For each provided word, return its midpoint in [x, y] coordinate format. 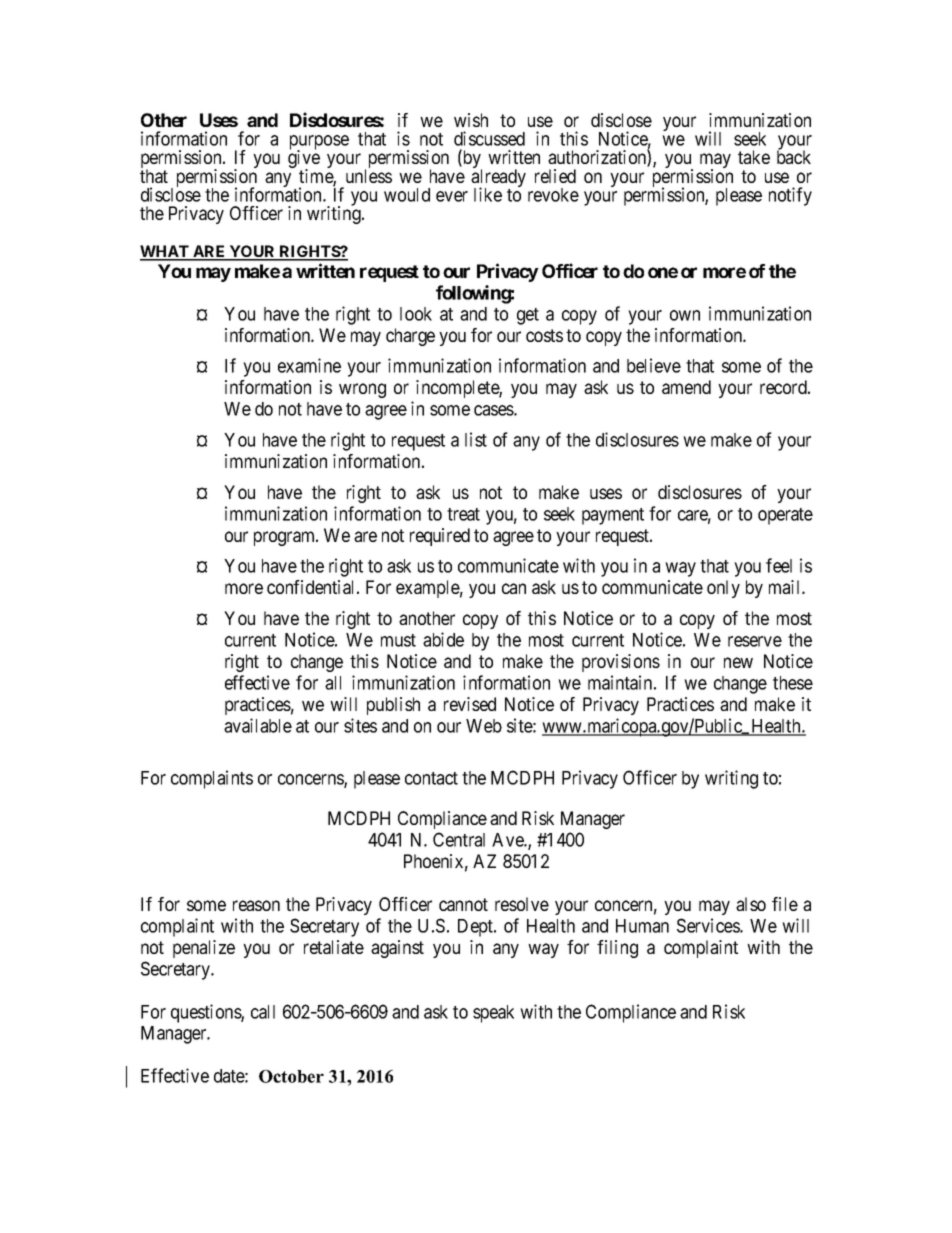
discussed [489, 138]
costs [544, 335]
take [754, 157]
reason [256, 905]
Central [459, 839]
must [398, 640]
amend [686, 387]
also [751, 904]
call [263, 1012]
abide [443, 639]
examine [309, 365]
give [304, 160]
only [723, 589]
